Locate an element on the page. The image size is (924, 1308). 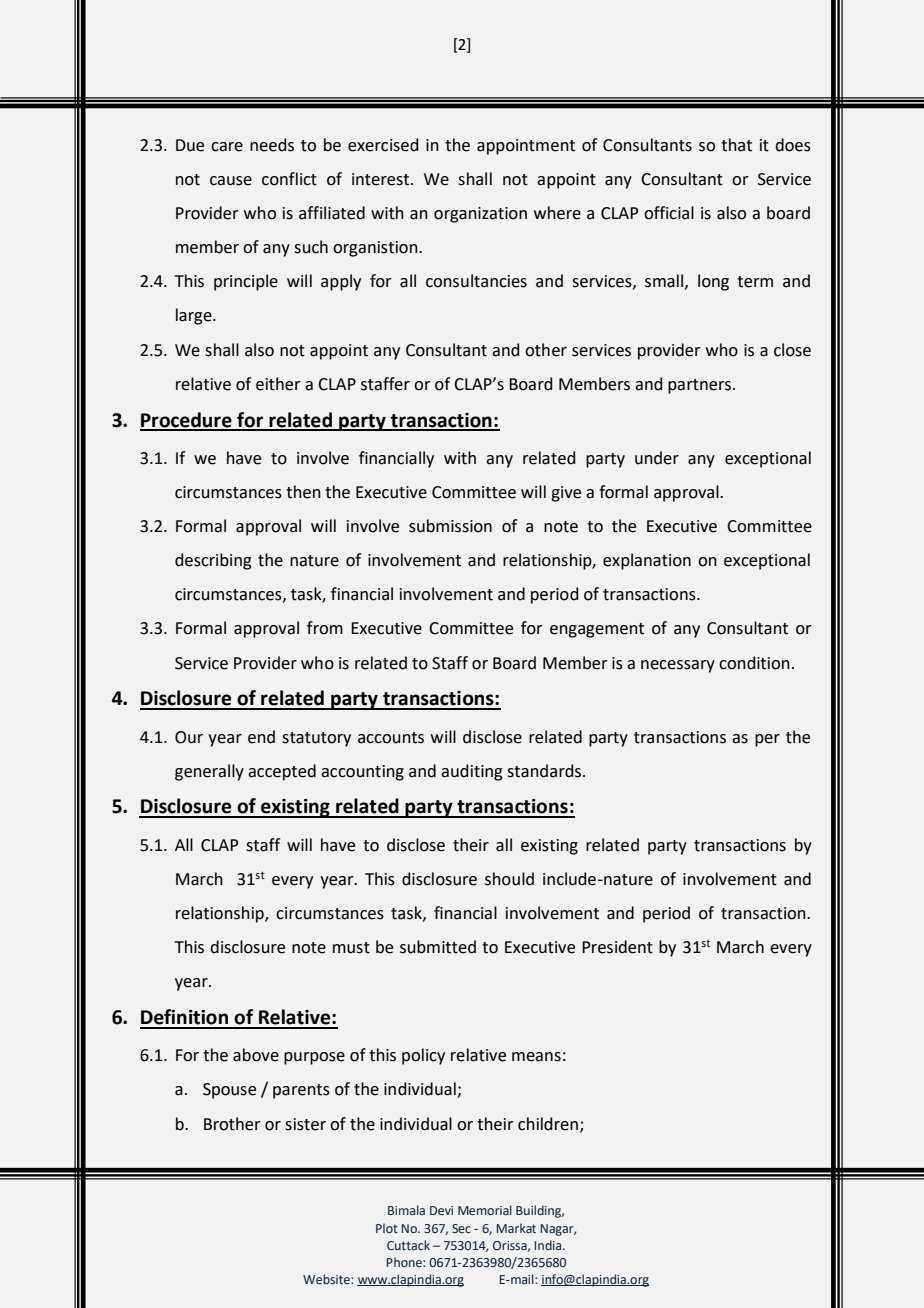
condition is located at coordinates (754, 663).
